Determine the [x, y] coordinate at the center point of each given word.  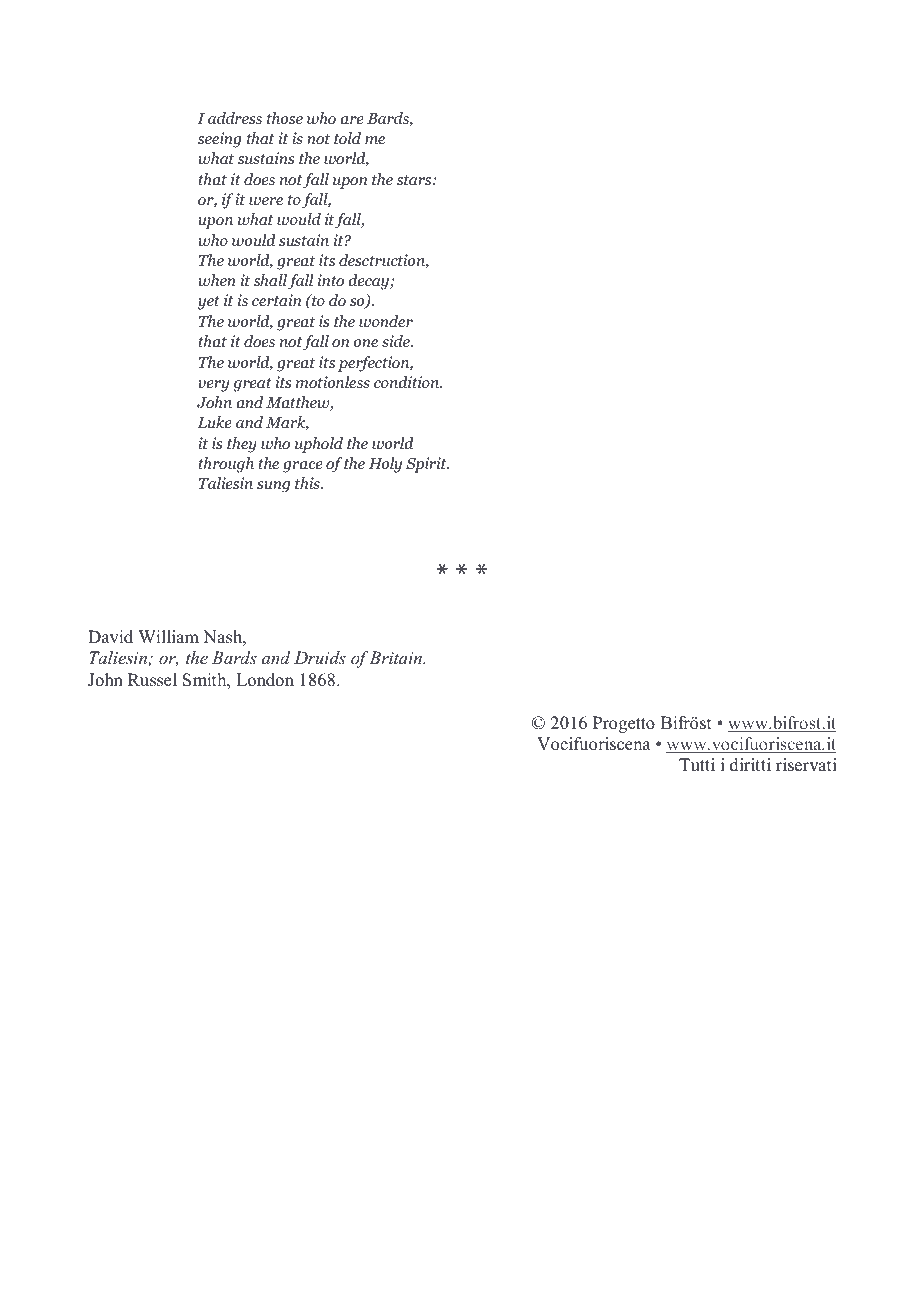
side [397, 341]
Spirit [427, 465]
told [347, 138]
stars [415, 180]
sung [273, 487]
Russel [152, 680]
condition [407, 382]
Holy [385, 465]
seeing [220, 140]
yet [209, 303]
